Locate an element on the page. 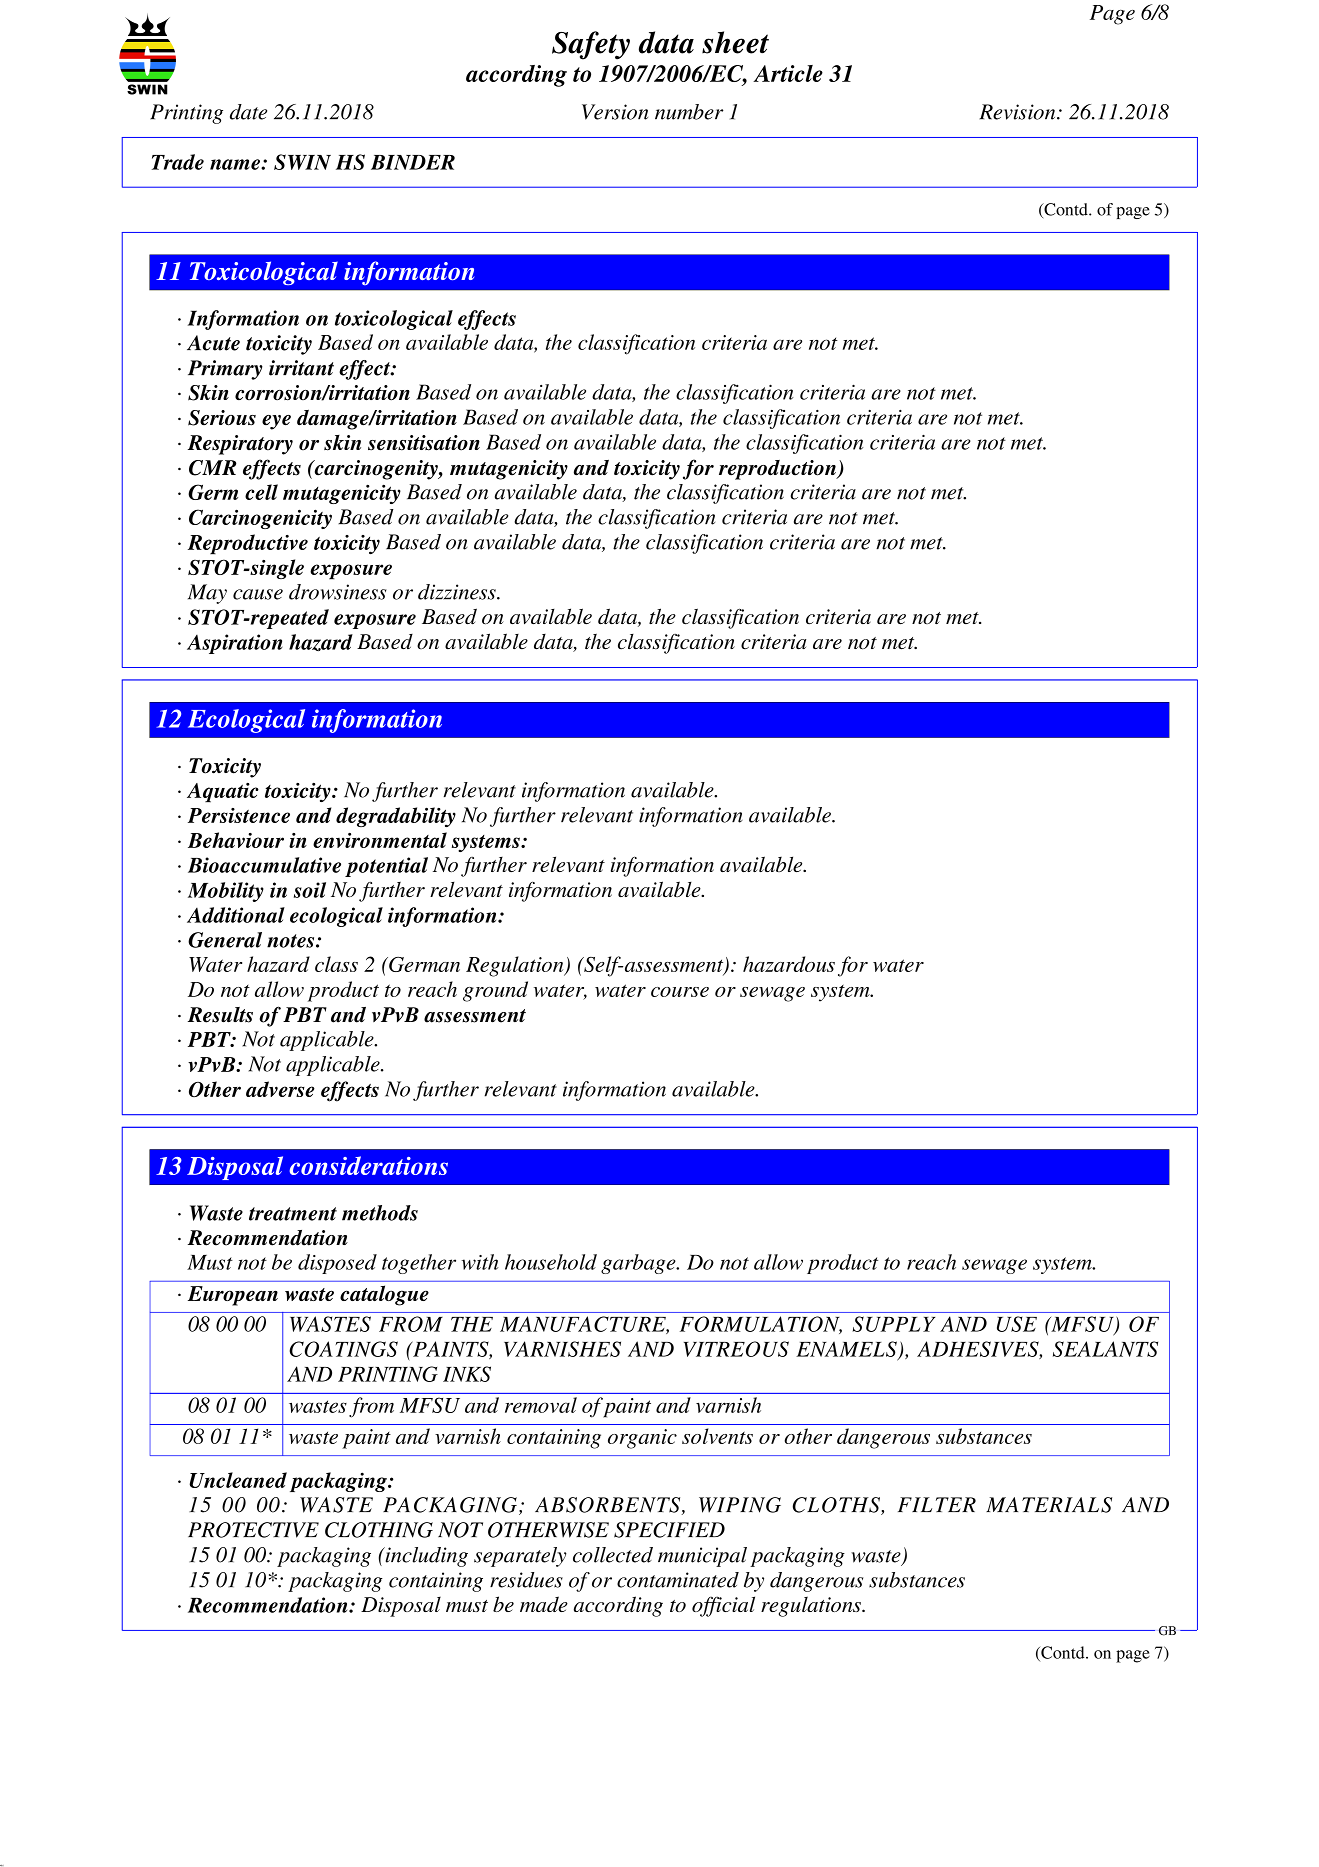  ground is located at coordinates (495, 991).
